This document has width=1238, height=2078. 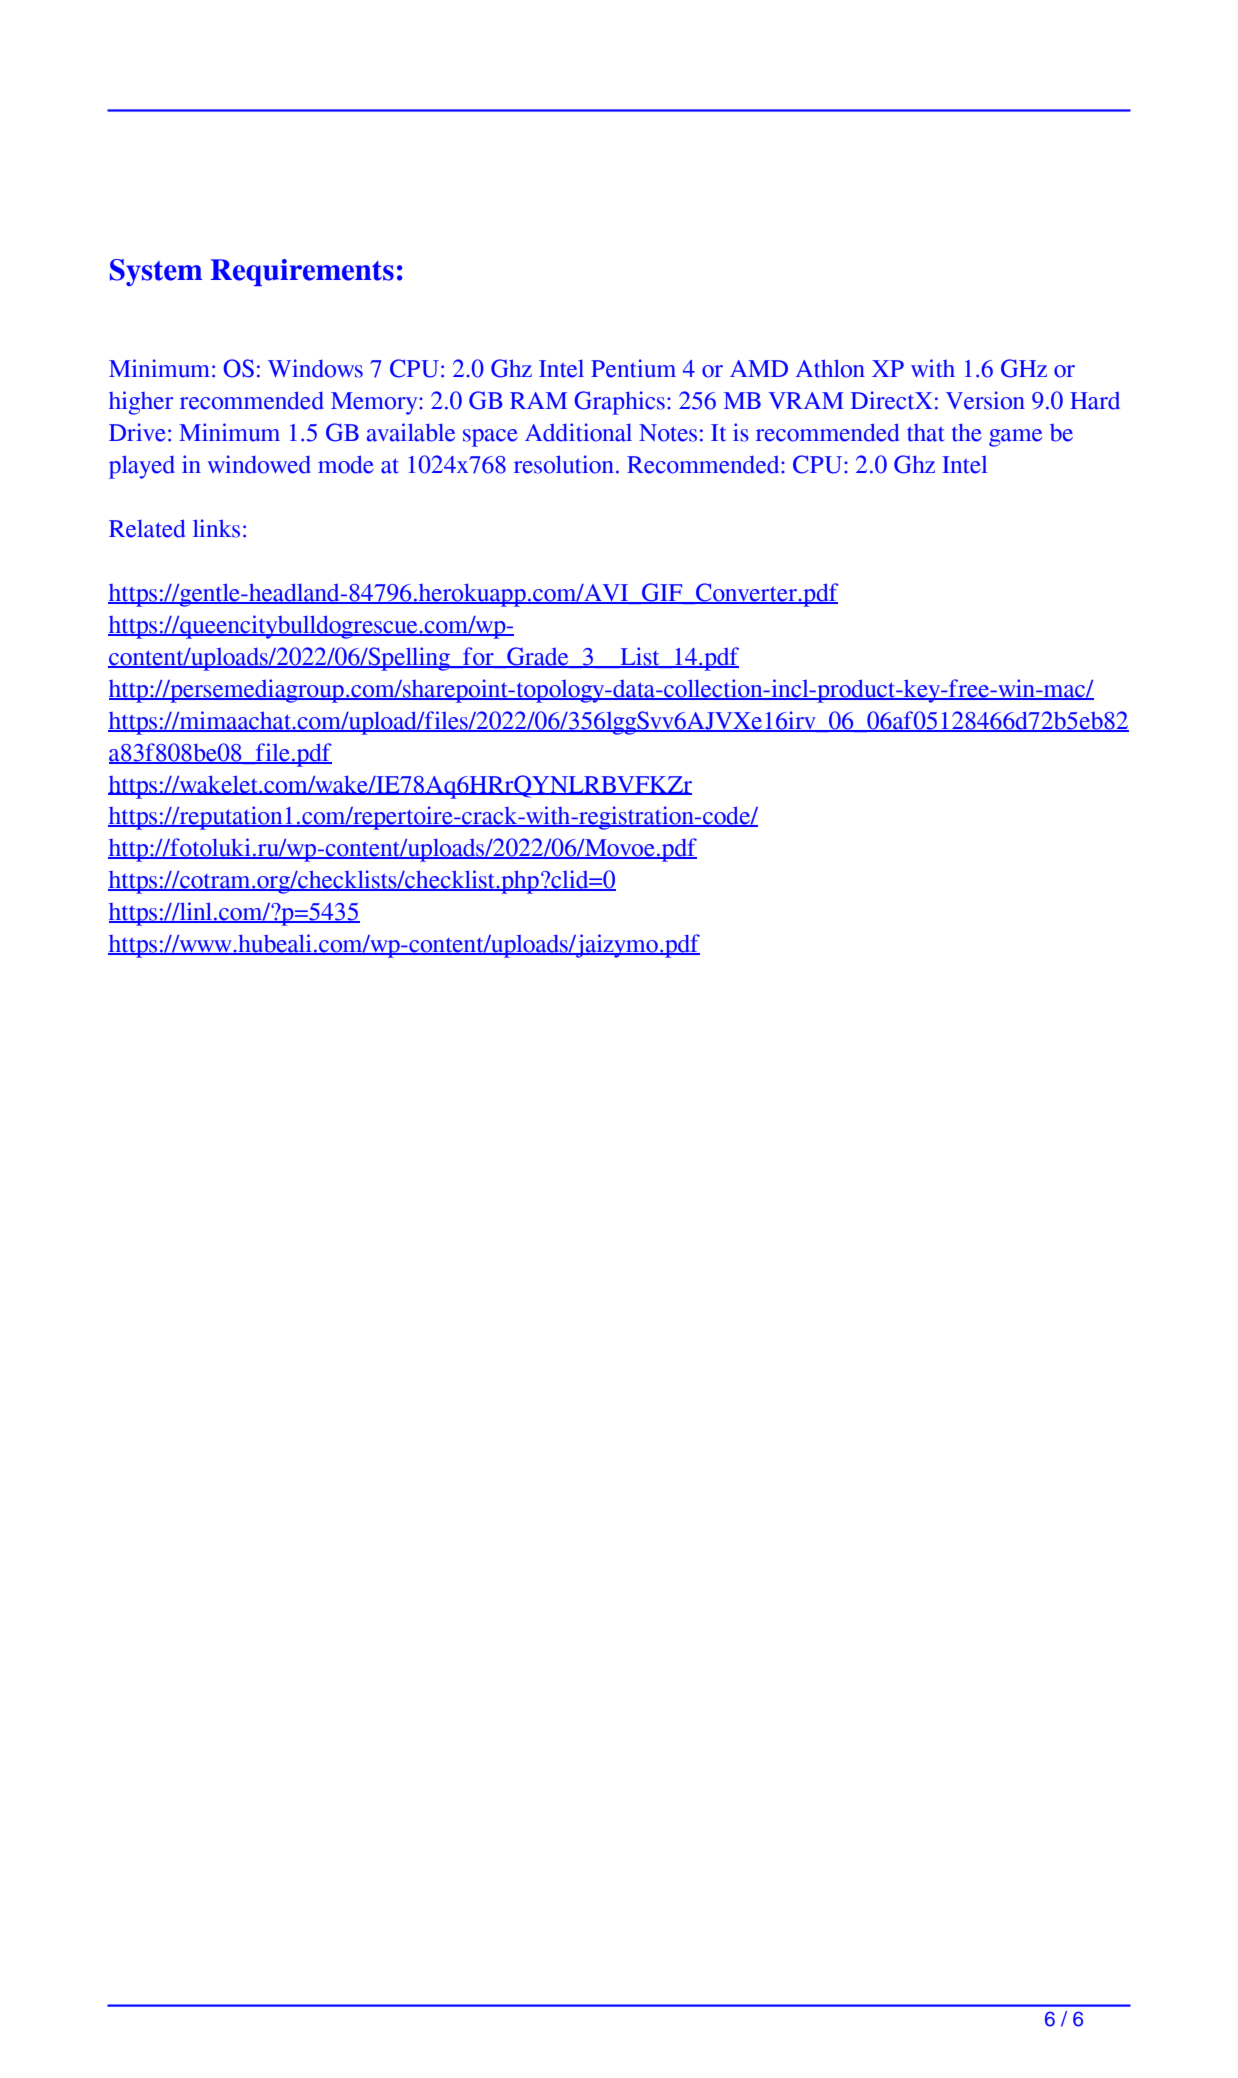 What do you see at coordinates (985, 400) in the document?
I see `Version` at bounding box center [985, 400].
